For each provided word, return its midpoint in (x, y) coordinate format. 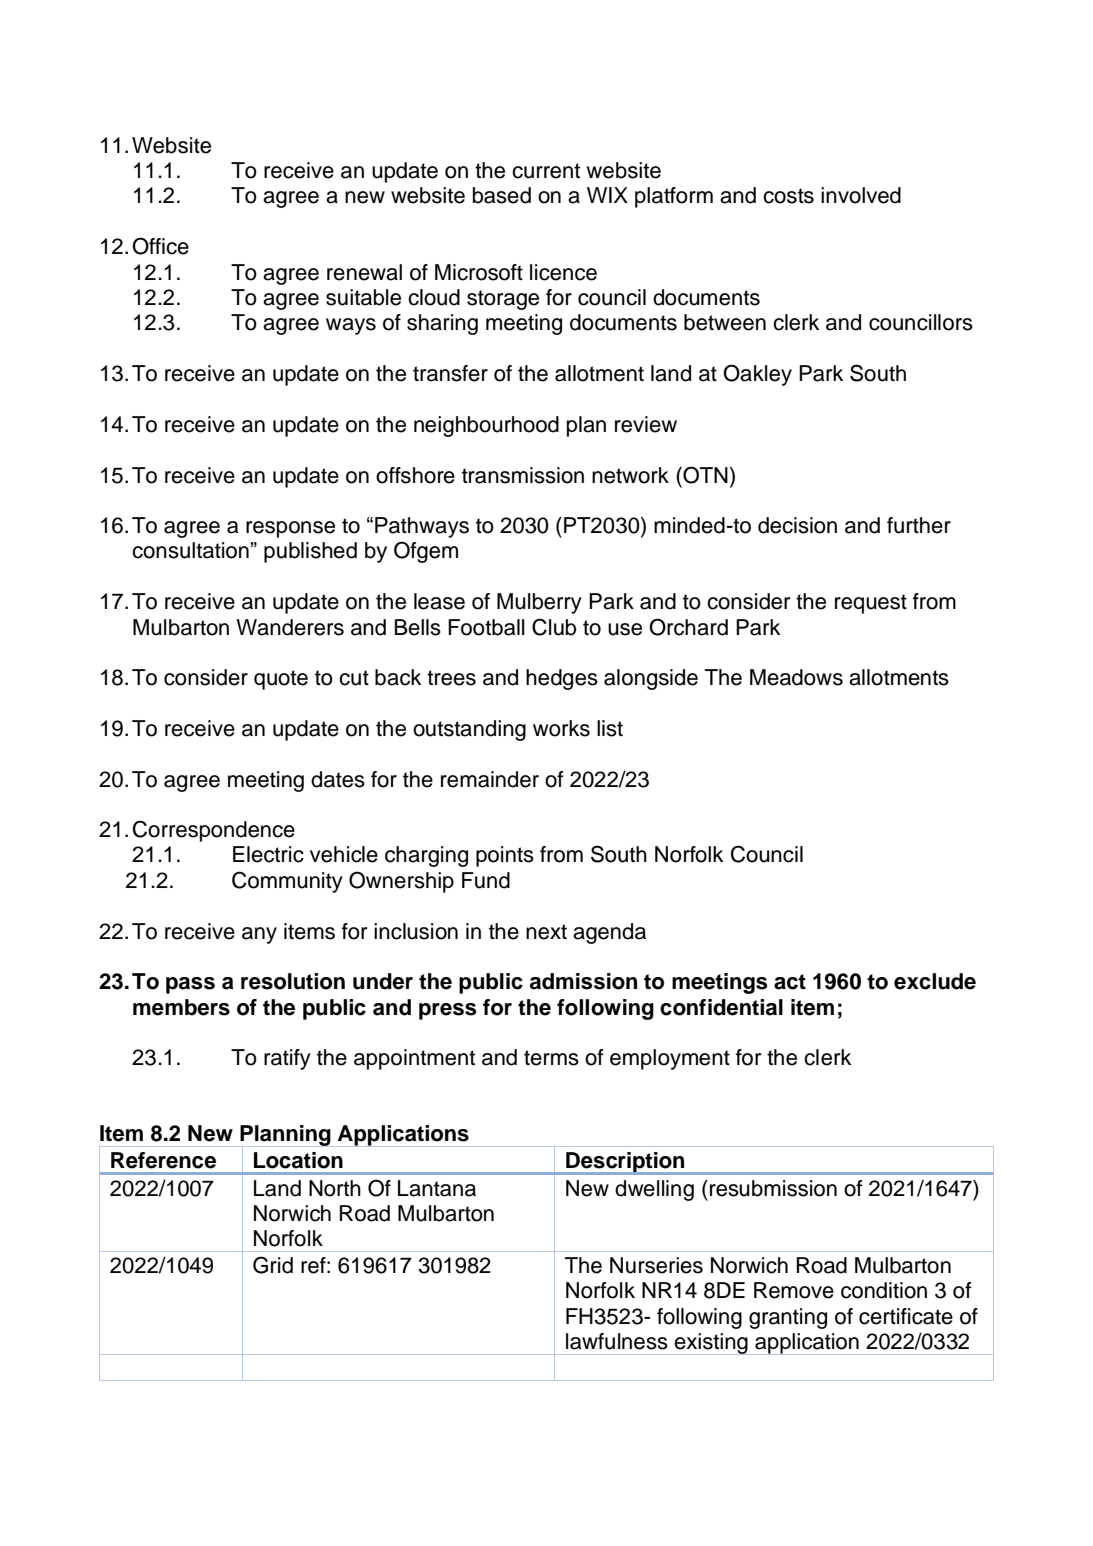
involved (861, 195)
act (790, 982)
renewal (364, 272)
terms (551, 1058)
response (290, 529)
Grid (273, 1265)
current (546, 171)
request (871, 604)
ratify (287, 1059)
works (561, 728)
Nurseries (656, 1265)
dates (338, 779)
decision (797, 525)
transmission (523, 475)
